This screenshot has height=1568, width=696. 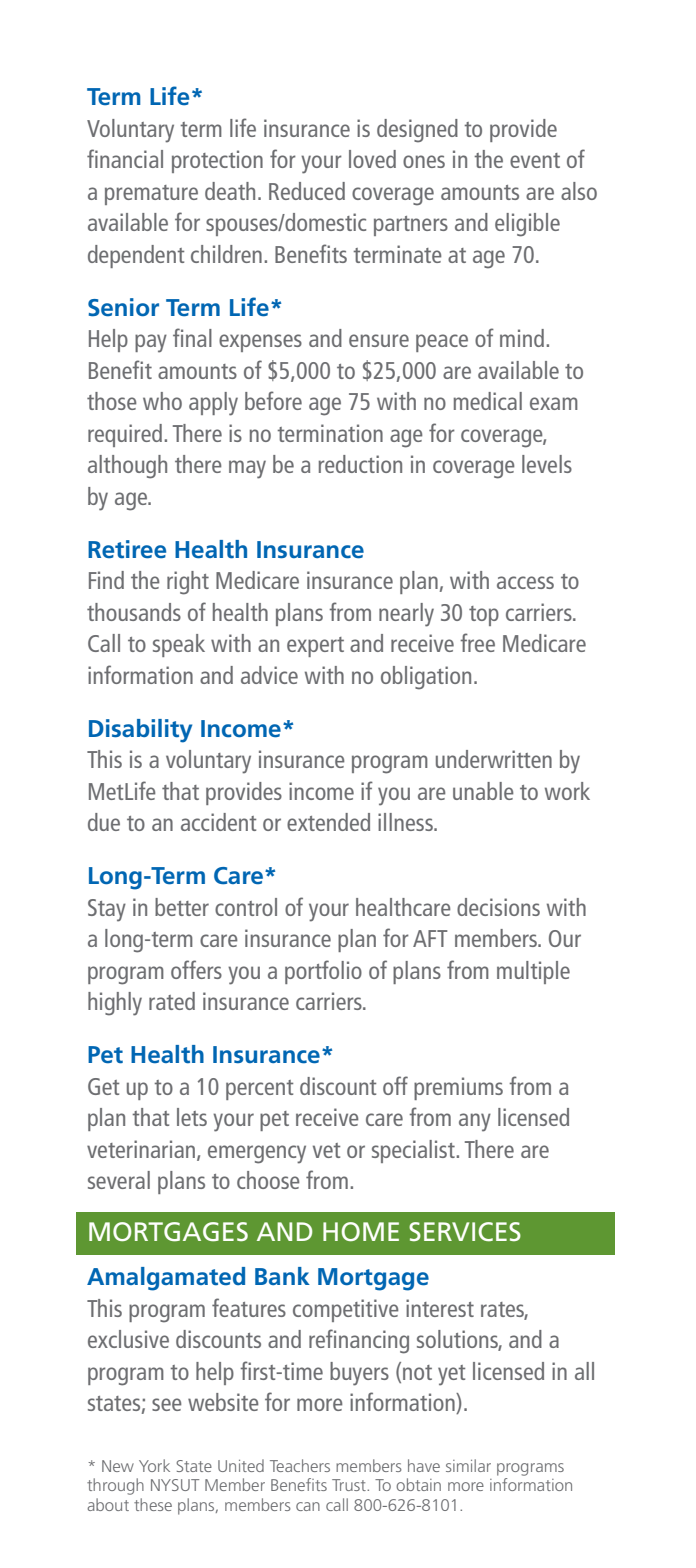 What do you see at coordinates (535, 160) in the screenshot?
I see `event` at bounding box center [535, 160].
